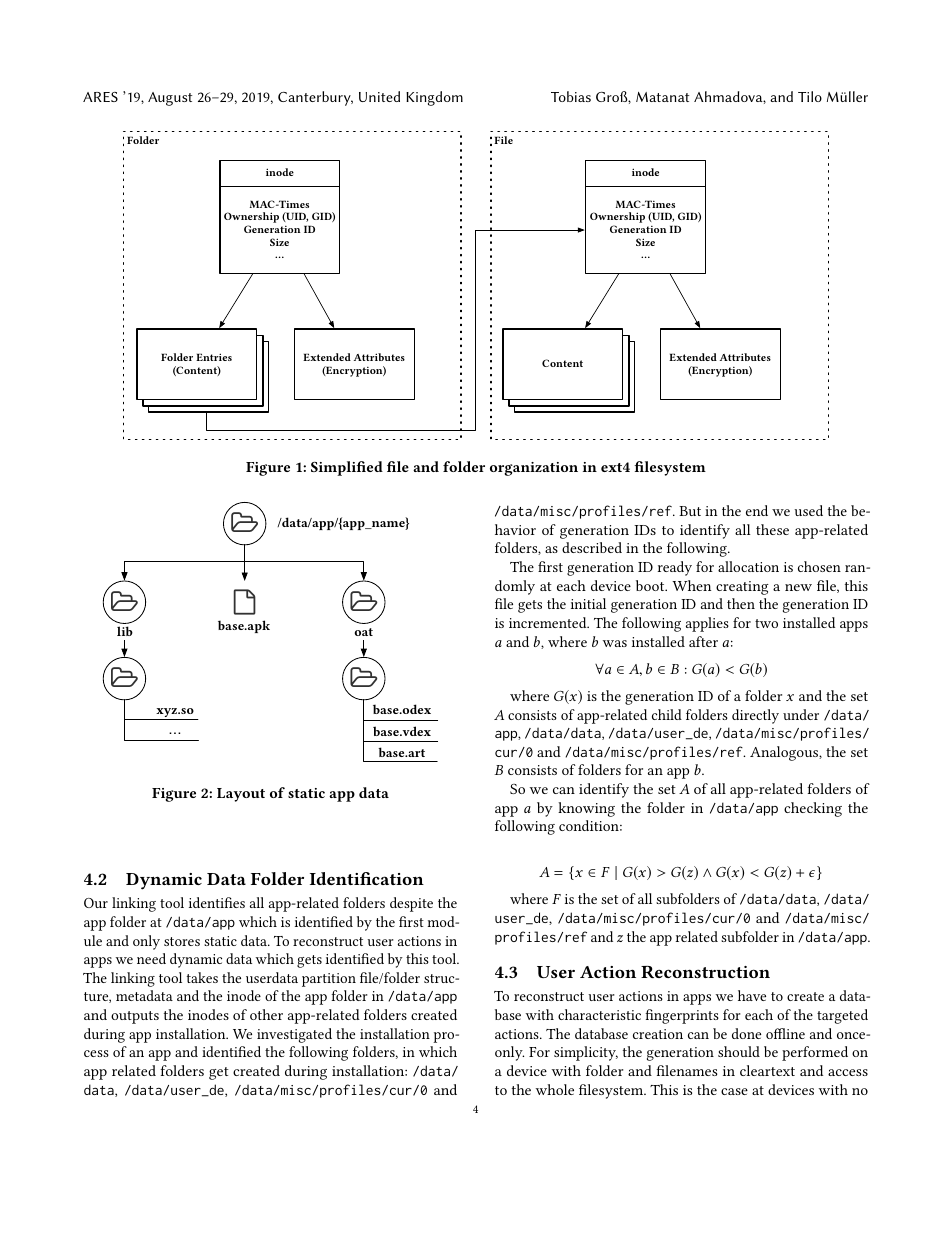 This image has width=952, height=1233. Describe the element at coordinates (135, 1017) in the image. I see `outputs` at that location.
